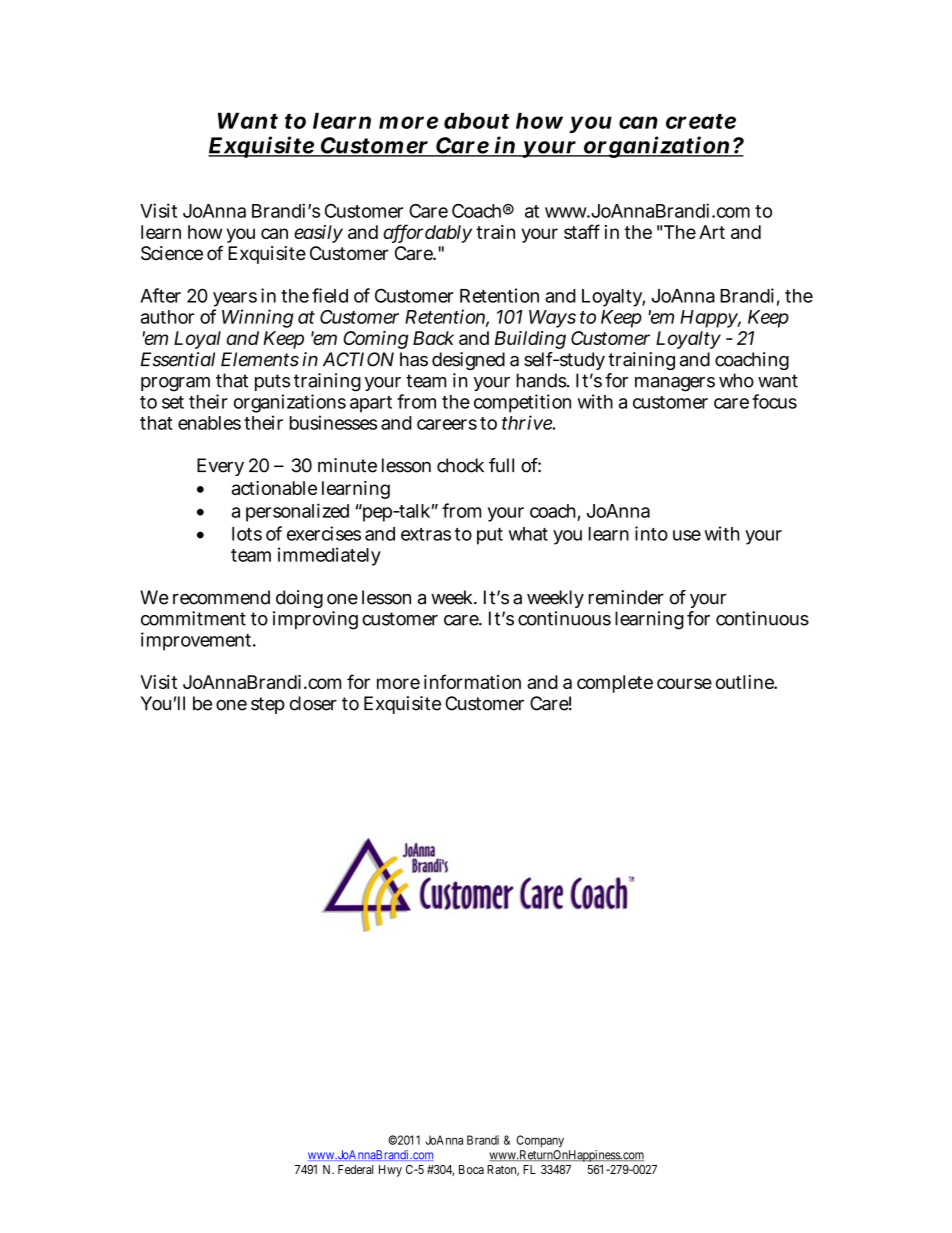 Image resolution: width=952 pixels, height=1233 pixels. I want to click on improvement, so click(198, 641).
